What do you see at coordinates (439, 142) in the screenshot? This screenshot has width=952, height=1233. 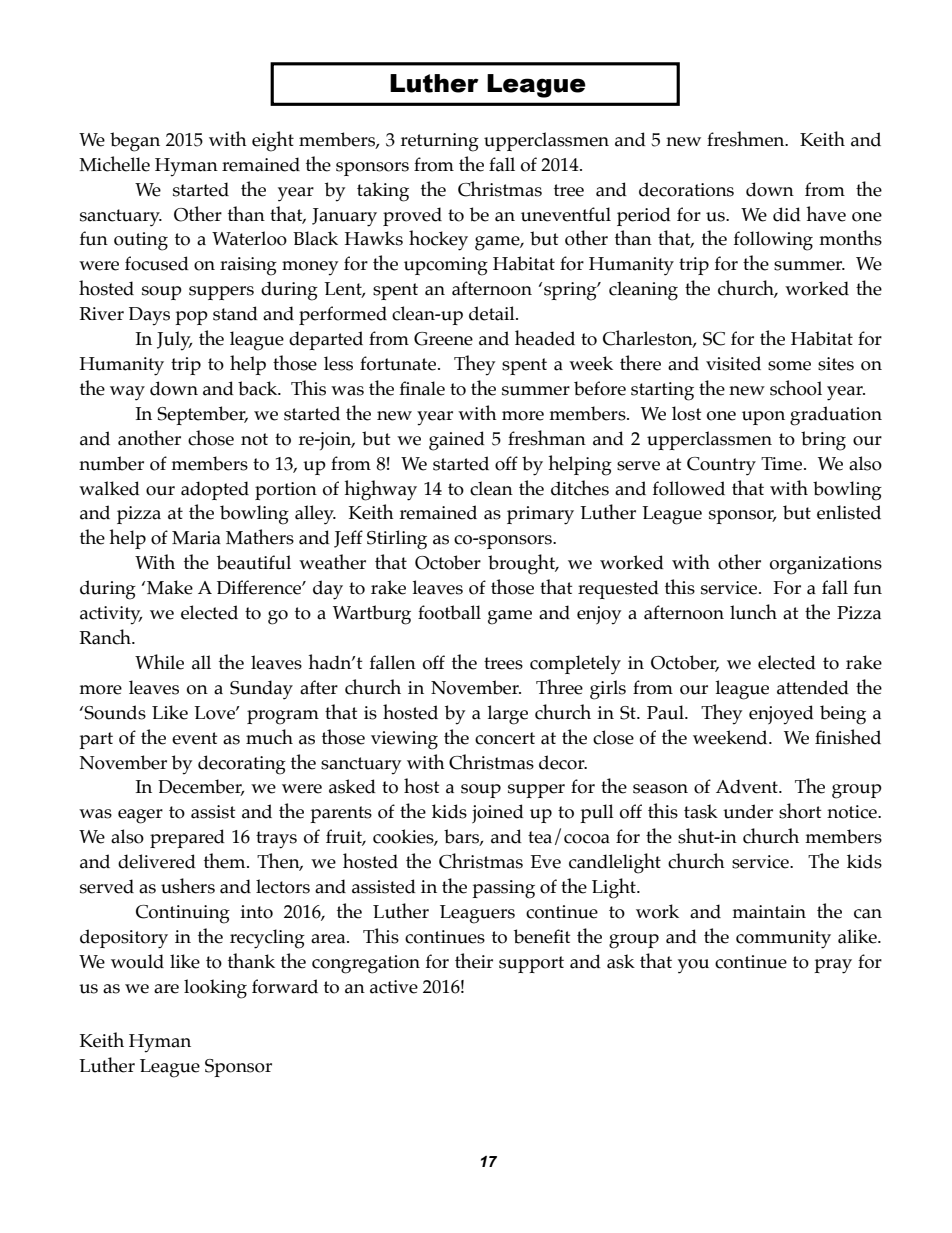 I see `returning` at bounding box center [439, 142].
